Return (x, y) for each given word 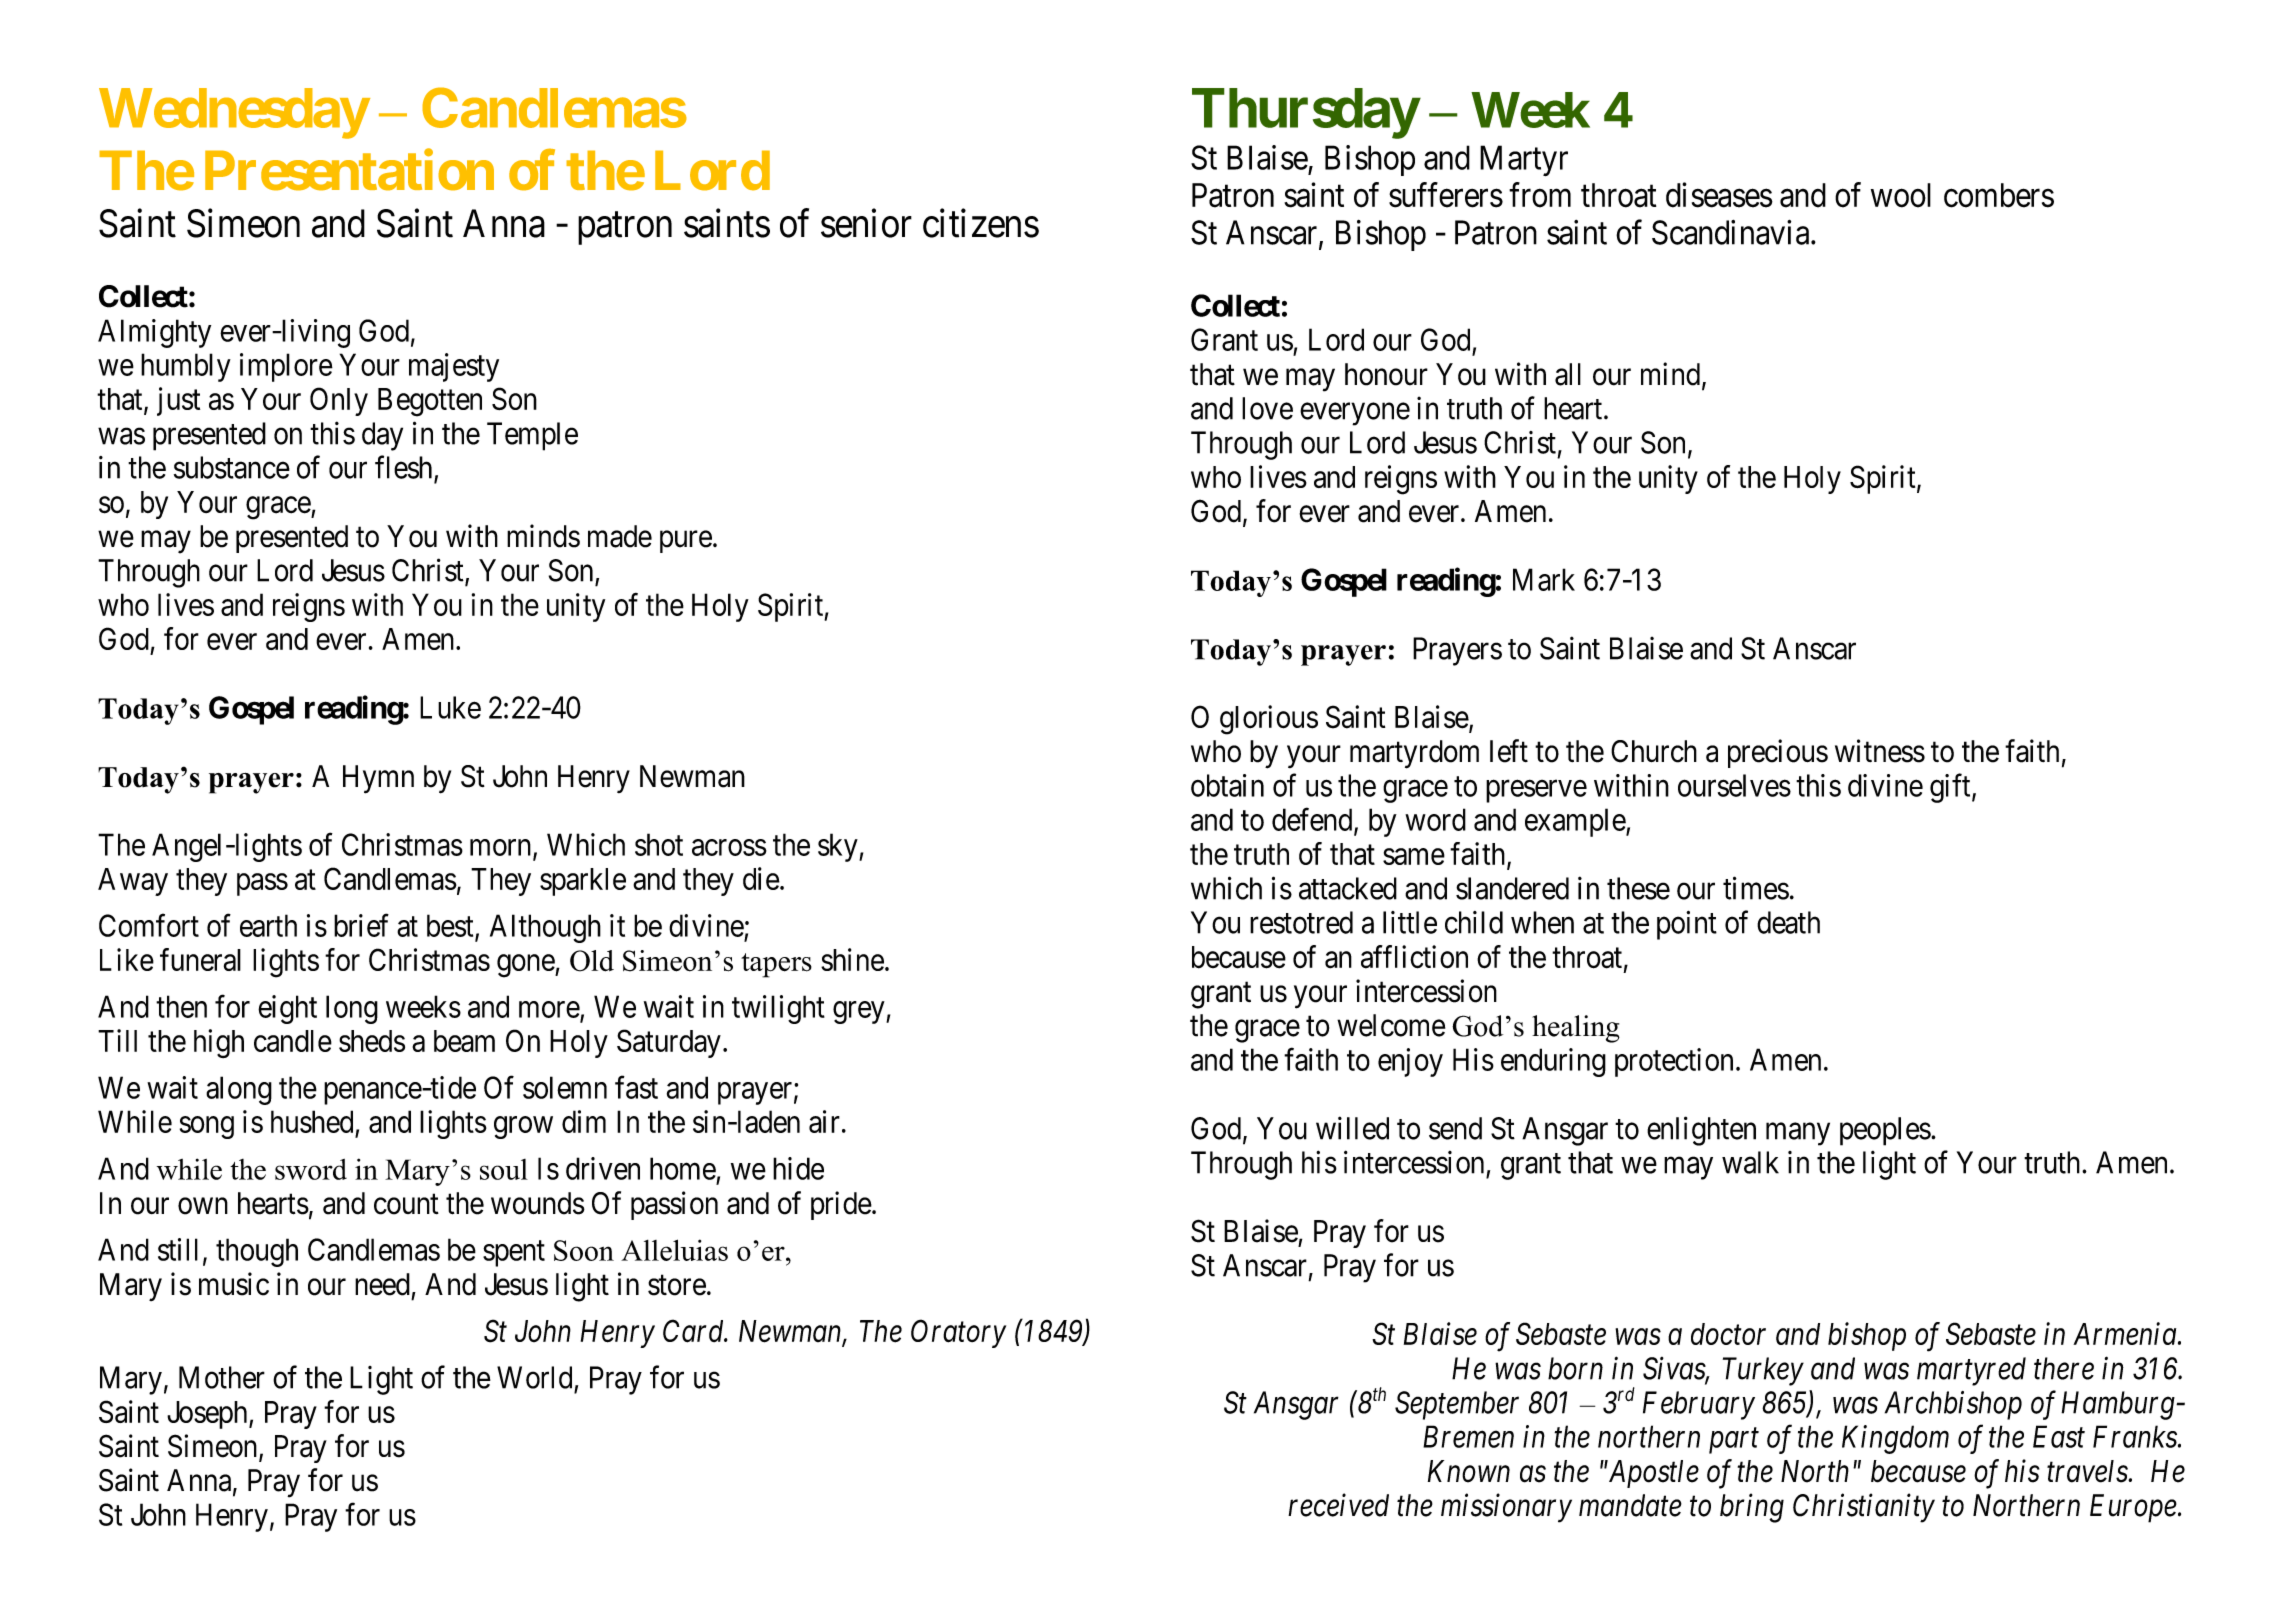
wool (1901, 195)
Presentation (349, 170)
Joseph (208, 1415)
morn (502, 848)
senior (866, 223)
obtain (1227, 785)
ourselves (1734, 785)
